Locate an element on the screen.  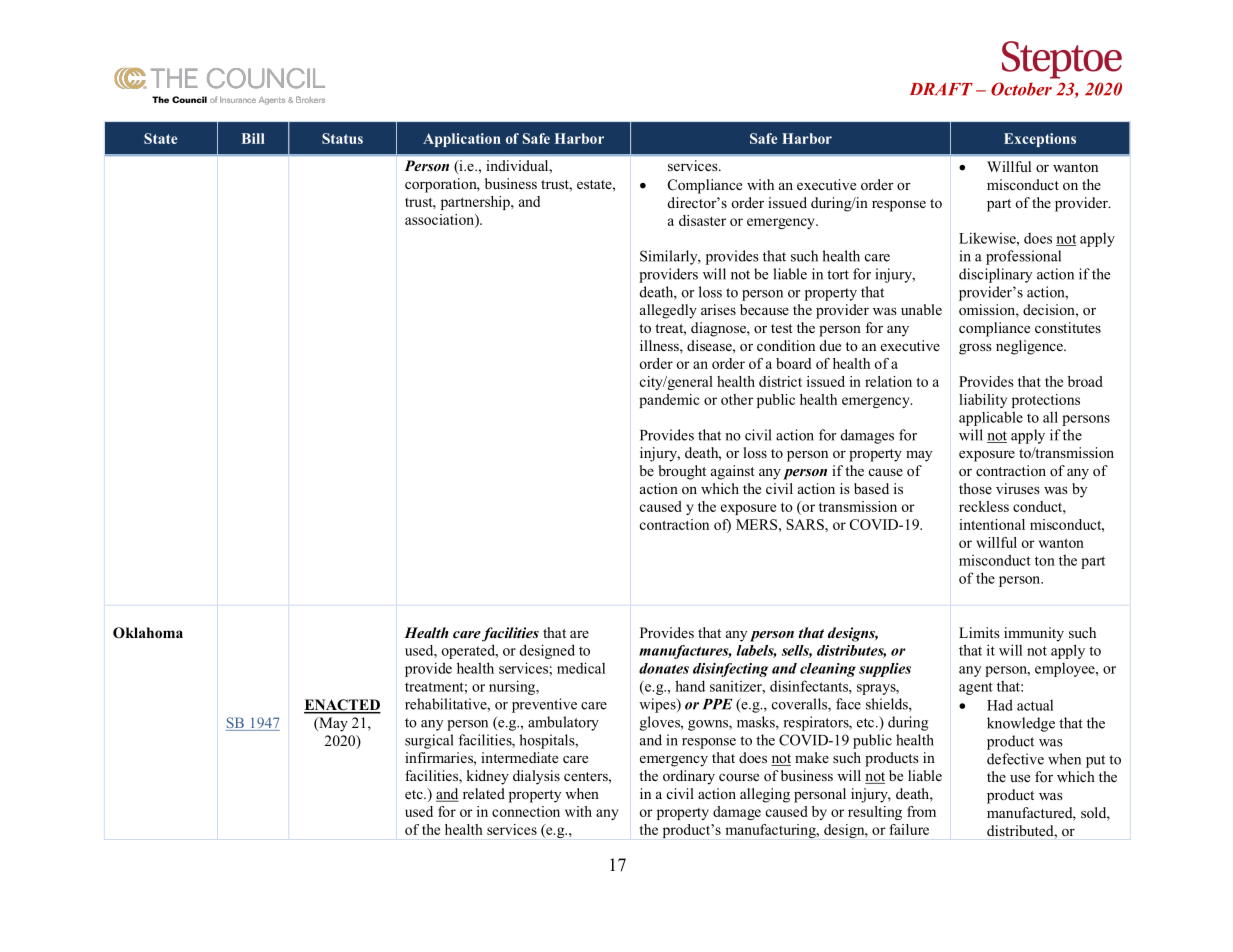
against is located at coordinates (733, 472).
